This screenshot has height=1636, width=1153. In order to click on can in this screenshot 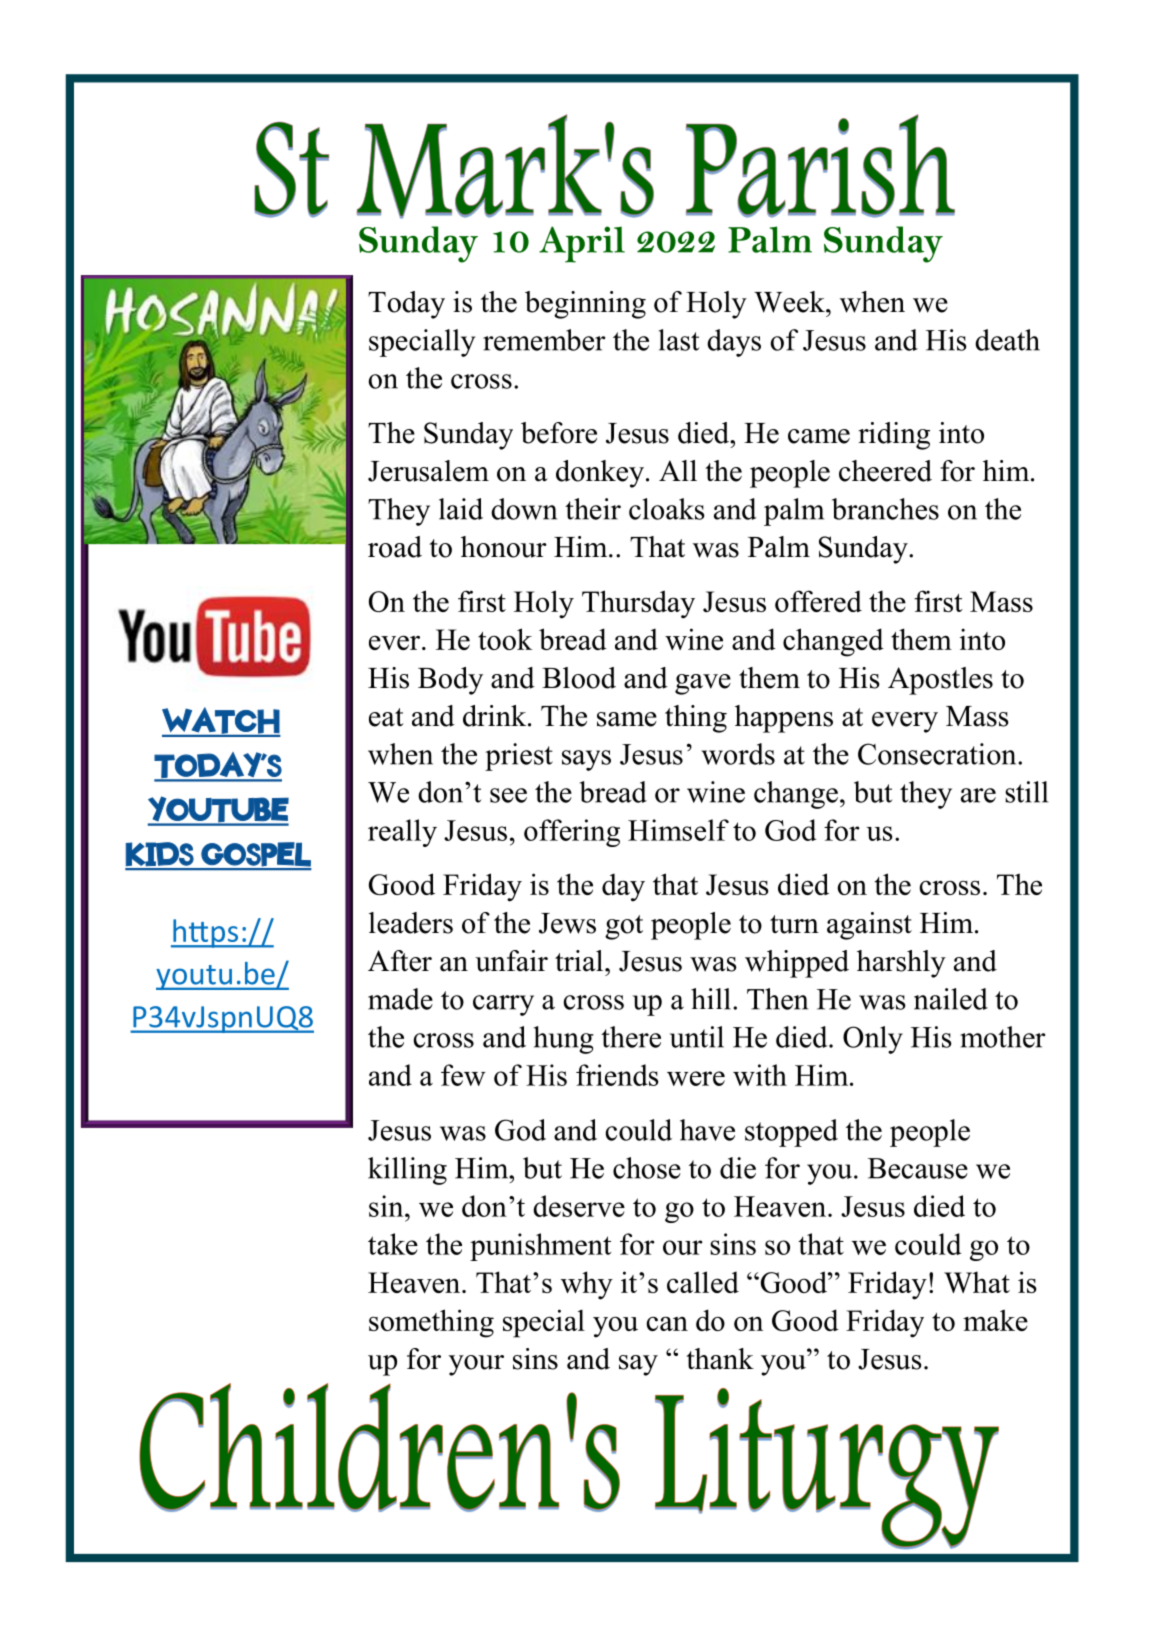, I will do `click(667, 1323)`.
